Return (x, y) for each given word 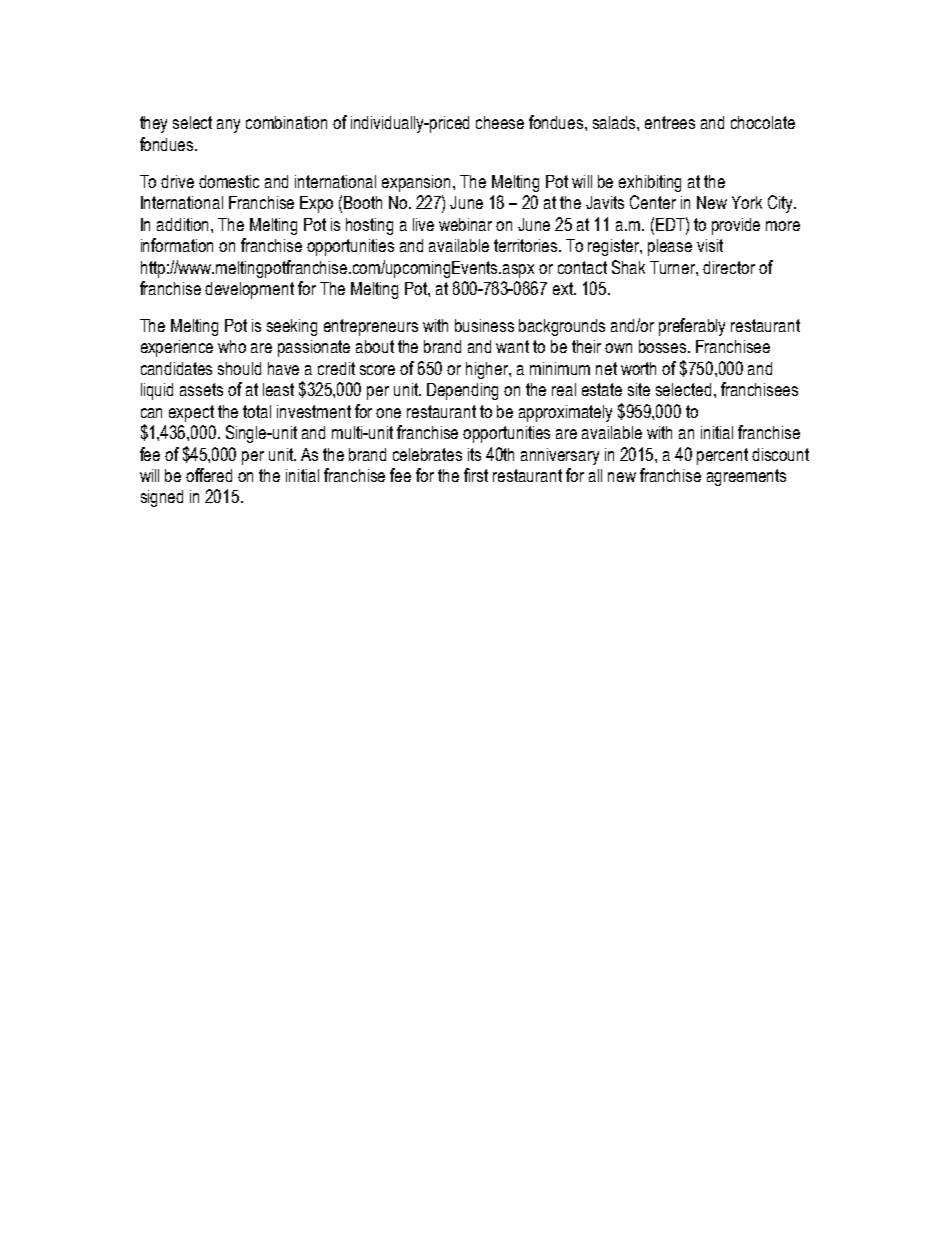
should (239, 368)
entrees (670, 122)
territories (527, 245)
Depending (462, 391)
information (177, 245)
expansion (418, 183)
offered (209, 475)
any (228, 126)
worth (638, 368)
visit (710, 245)
